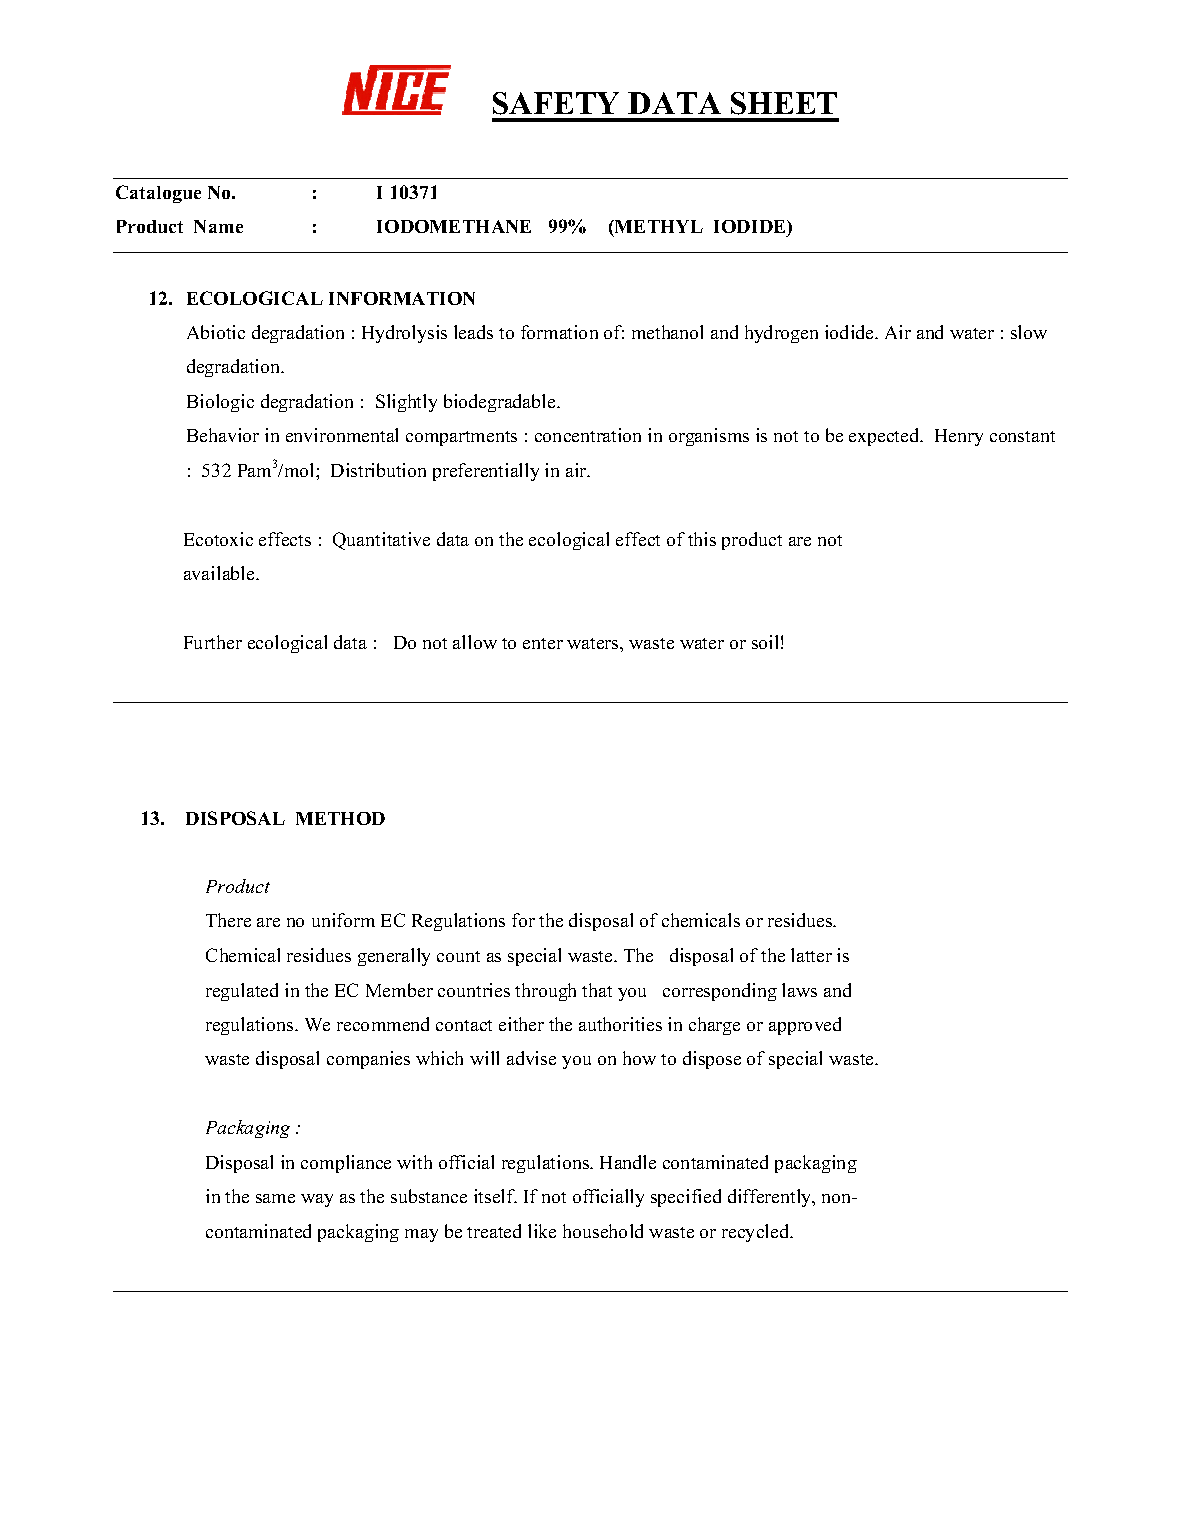  I want to click on slow, so click(1029, 332).
